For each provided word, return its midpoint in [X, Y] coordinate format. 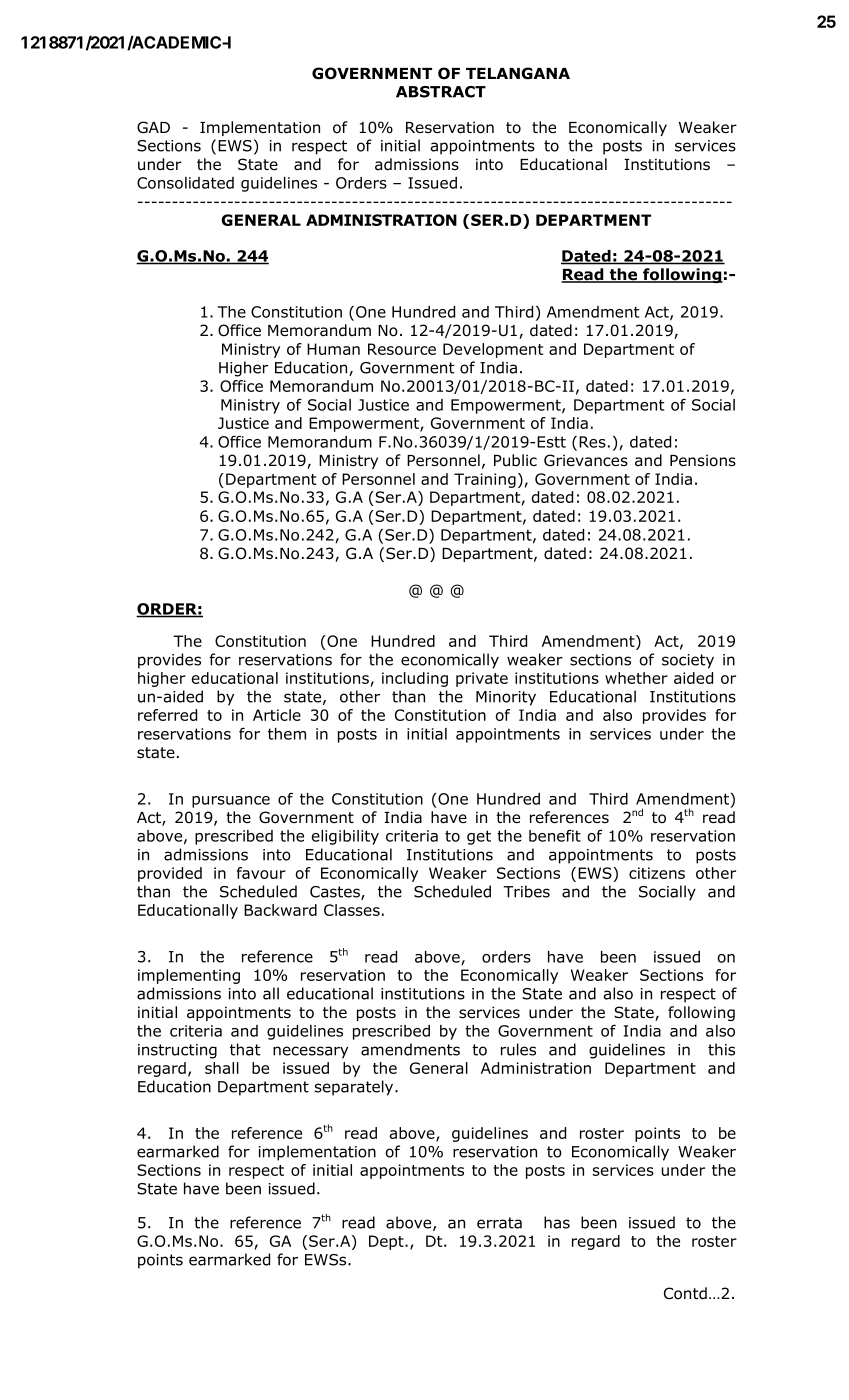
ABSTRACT [441, 92]
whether [636, 678]
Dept [387, 1242]
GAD [153, 127]
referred [167, 715]
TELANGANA [518, 73]
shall [222, 1068]
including [415, 679]
